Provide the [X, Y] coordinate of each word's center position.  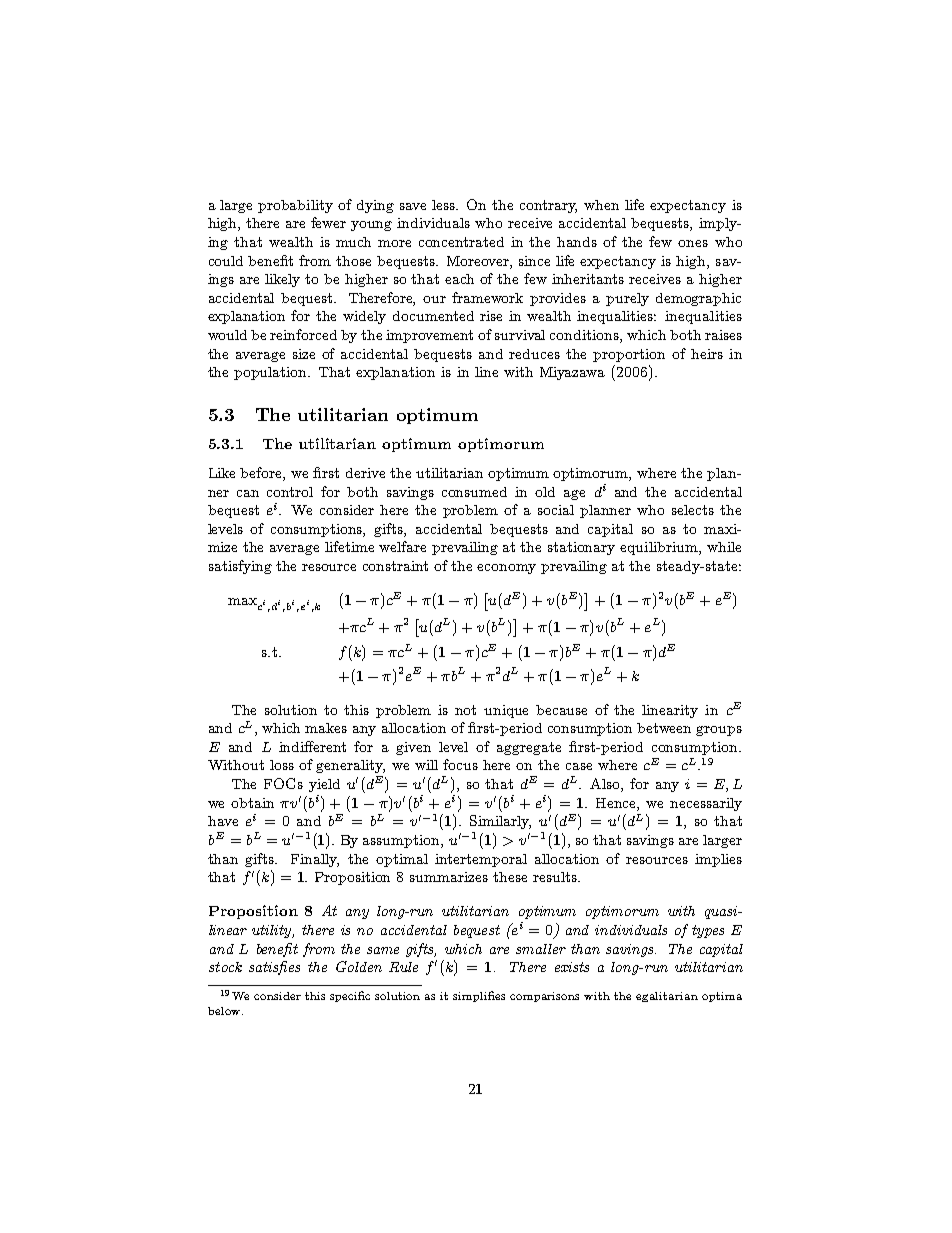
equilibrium [660, 548]
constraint [395, 566]
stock [225, 967]
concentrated [461, 242]
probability [295, 206]
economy [506, 569]
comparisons [544, 997]
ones [693, 243]
